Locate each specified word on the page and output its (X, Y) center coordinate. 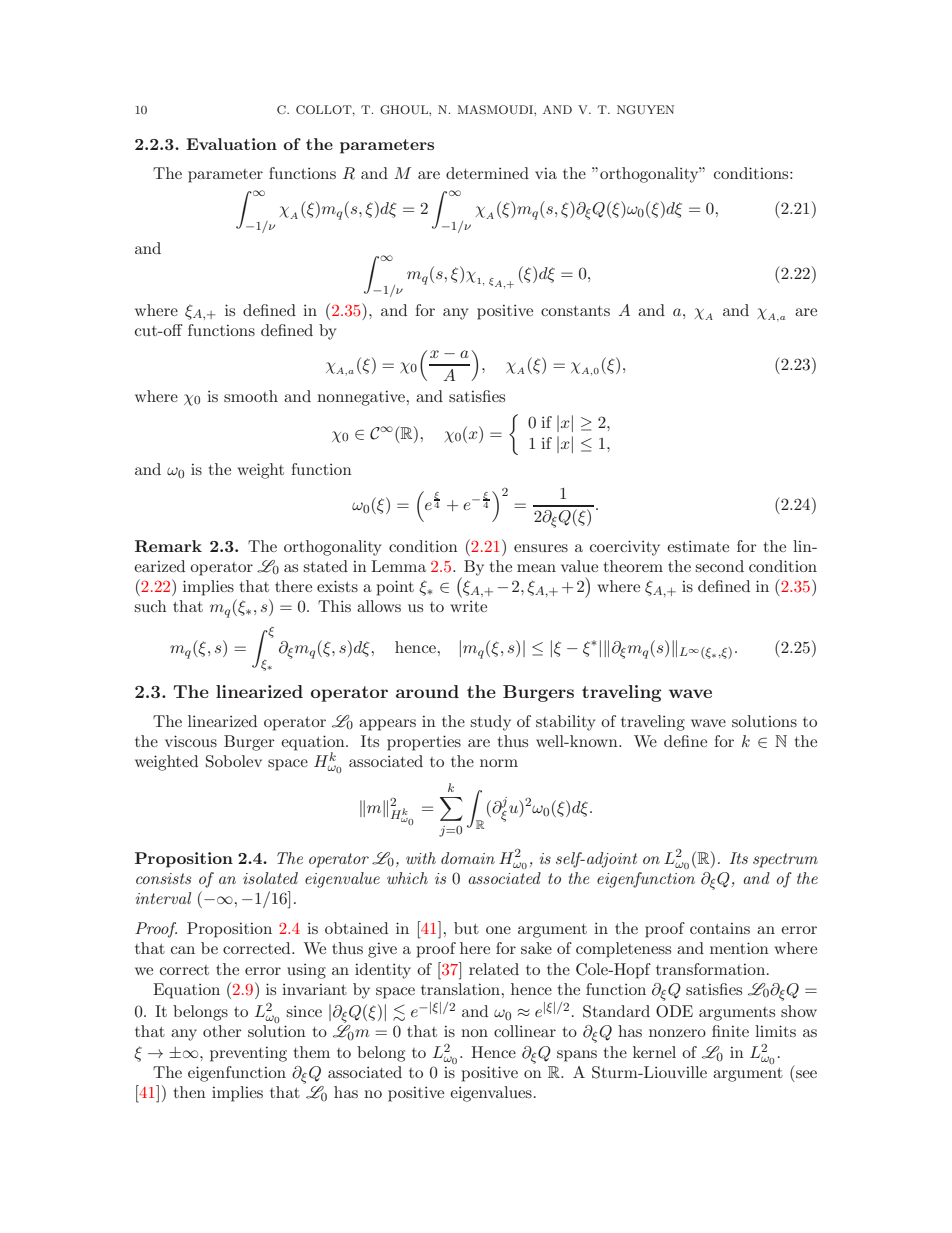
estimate (698, 546)
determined (487, 173)
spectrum (785, 860)
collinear (525, 1031)
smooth (251, 396)
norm (499, 763)
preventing (248, 1054)
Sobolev (234, 761)
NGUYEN (645, 110)
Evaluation (231, 144)
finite (730, 1031)
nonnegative (361, 398)
